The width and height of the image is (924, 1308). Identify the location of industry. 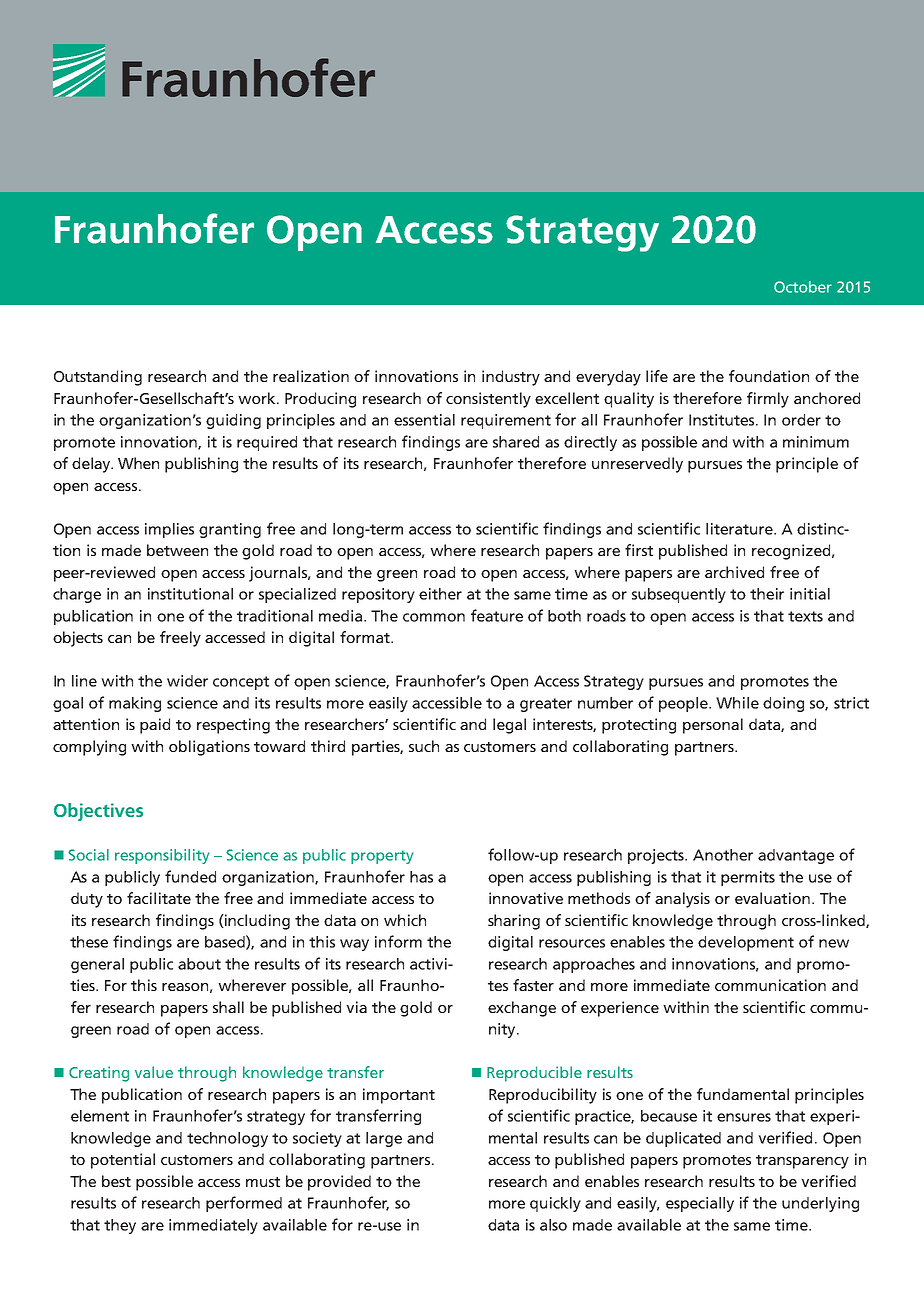
(511, 378).
